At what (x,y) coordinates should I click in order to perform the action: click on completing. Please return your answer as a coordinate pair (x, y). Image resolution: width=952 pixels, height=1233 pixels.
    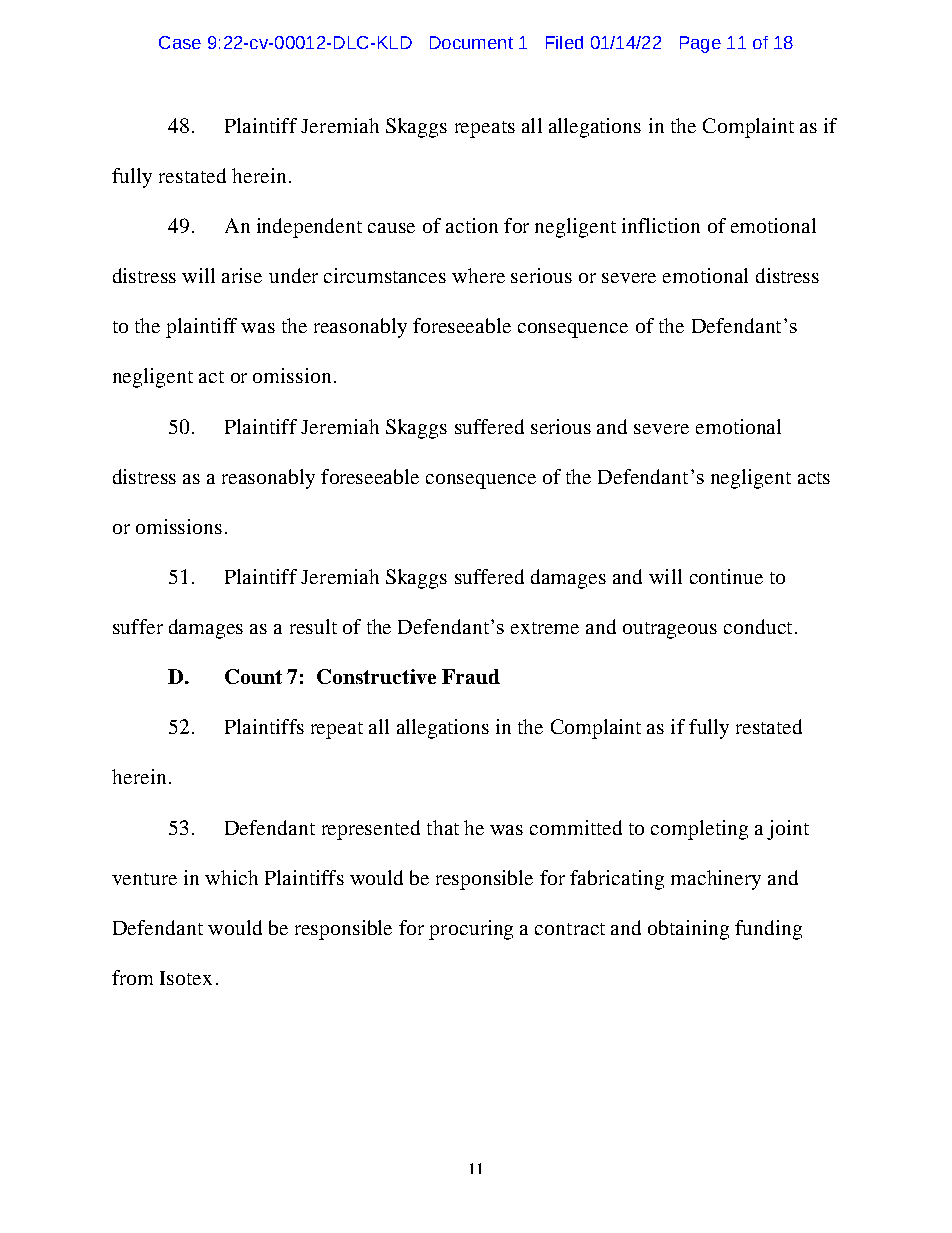
    Looking at the image, I should click on (699, 830).
